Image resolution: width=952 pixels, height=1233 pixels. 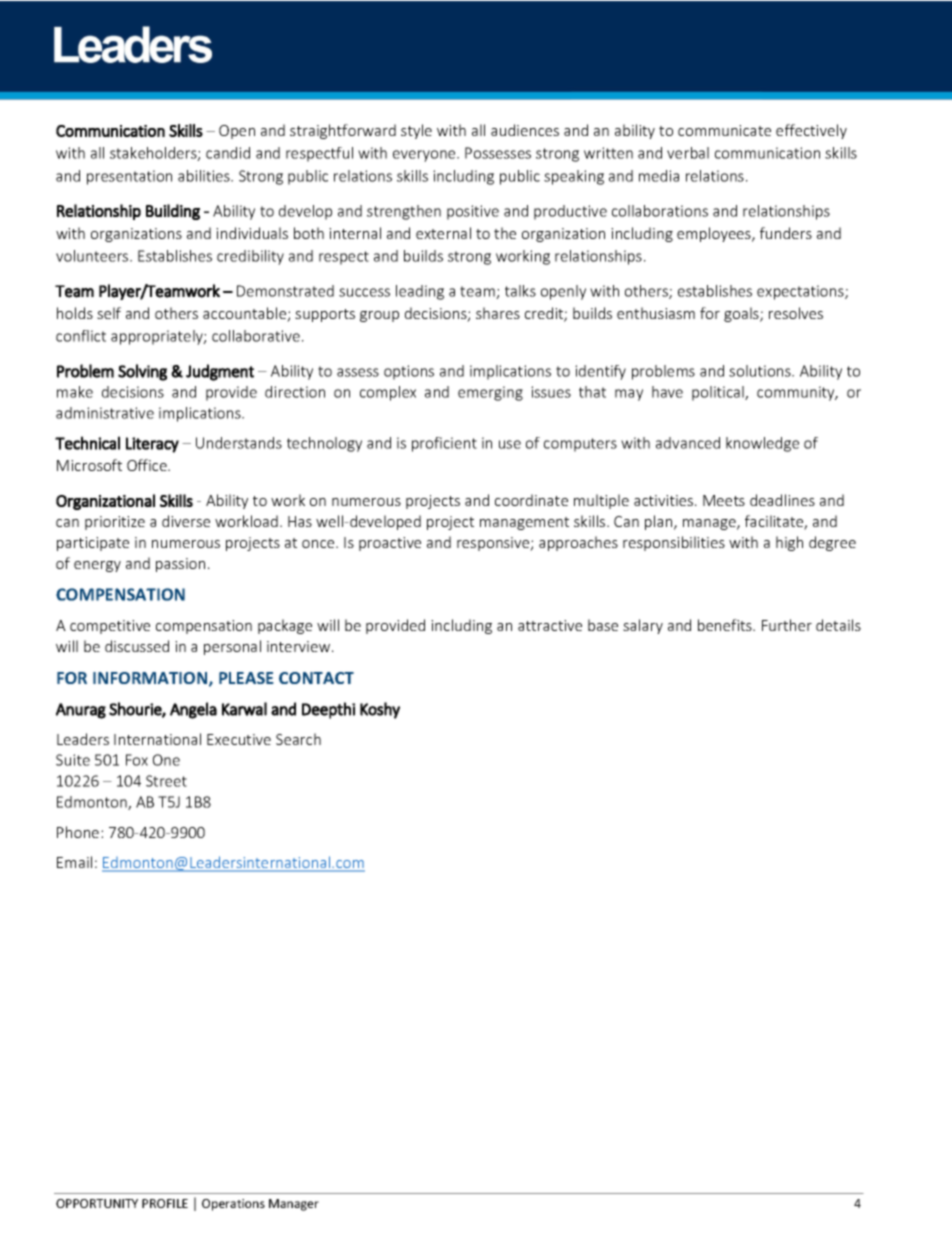 What do you see at coordinates (298, 739) in the page?
I see `Search` at bounding box center [298, 739].
